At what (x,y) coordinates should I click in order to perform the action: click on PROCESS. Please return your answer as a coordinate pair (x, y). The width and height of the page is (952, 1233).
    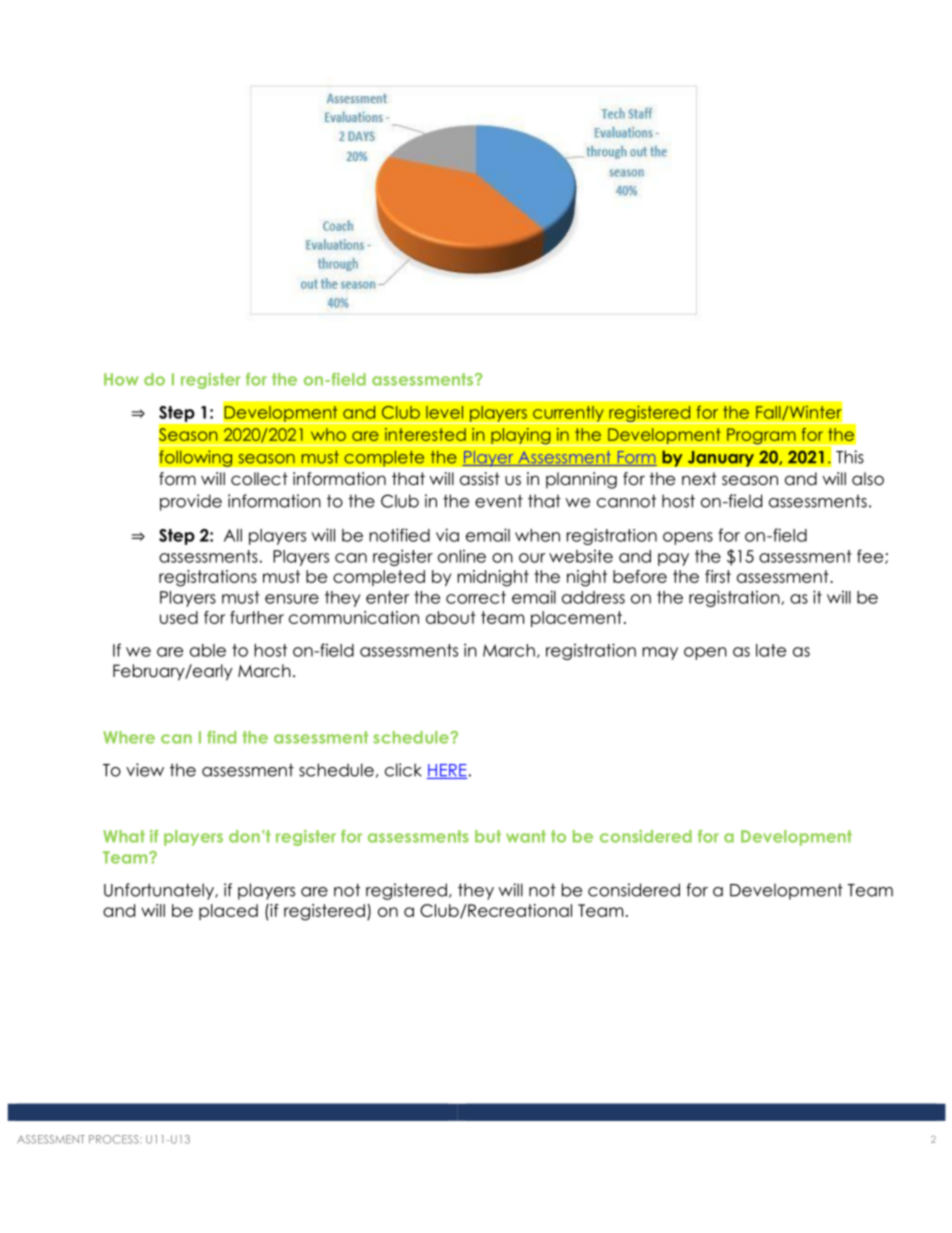
    Looking at the image, I should click on (115, 1139).
